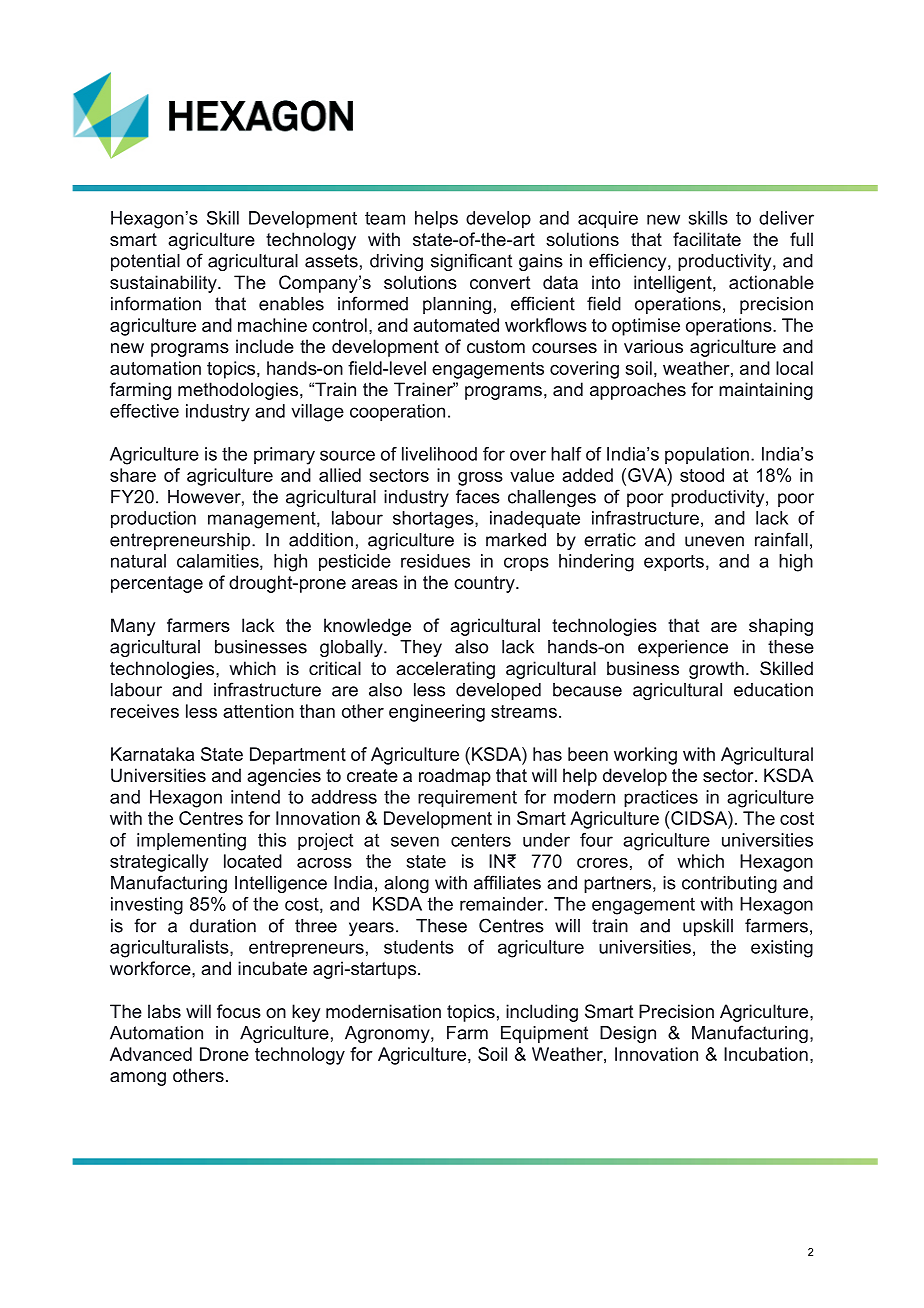 The image size is (924, 1308). What do you see at coordinates (191, 842) in the screenshot?
I see `implementing` at bounding box center [191, 842].
